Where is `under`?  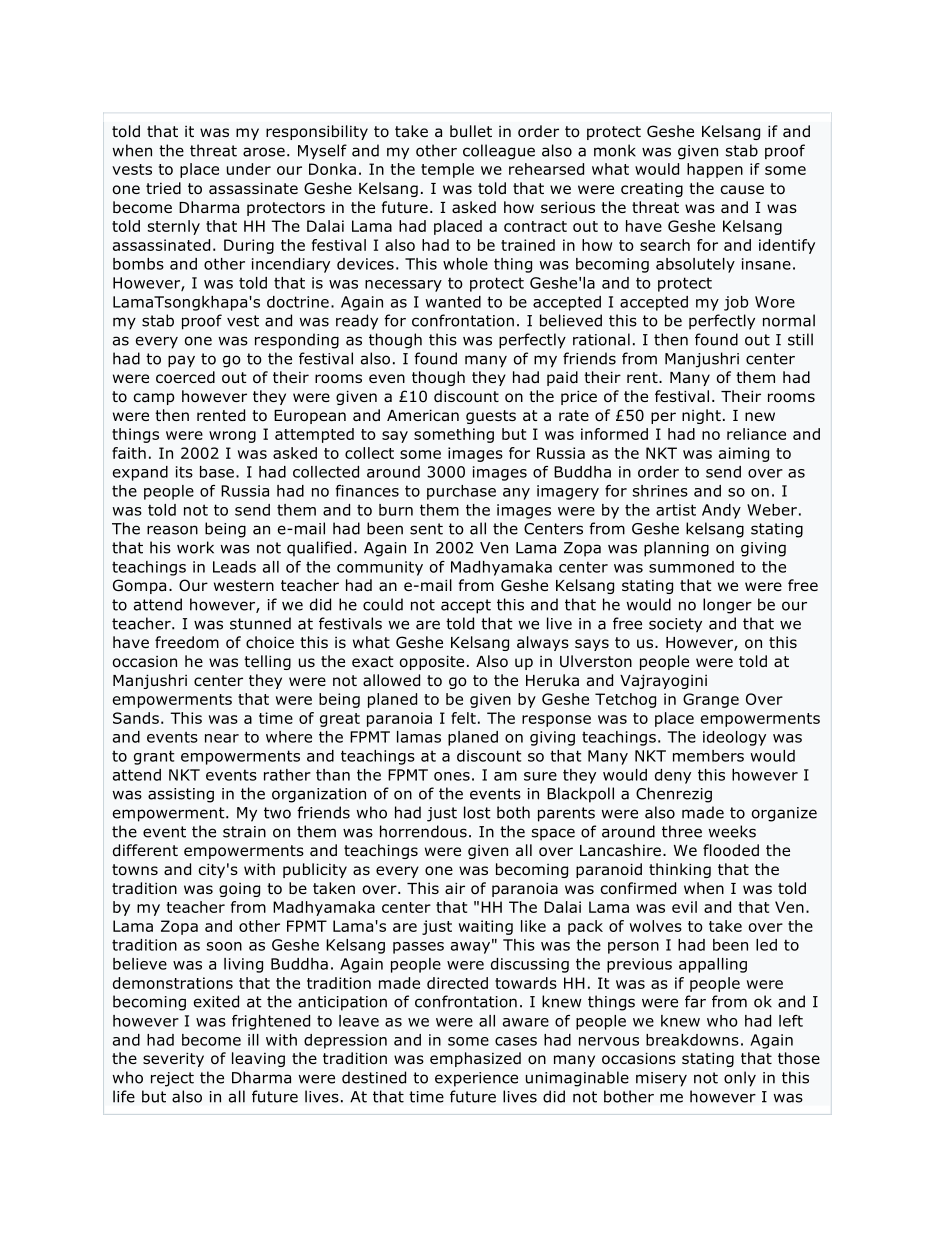 under is located at coordinates (249, 169).
